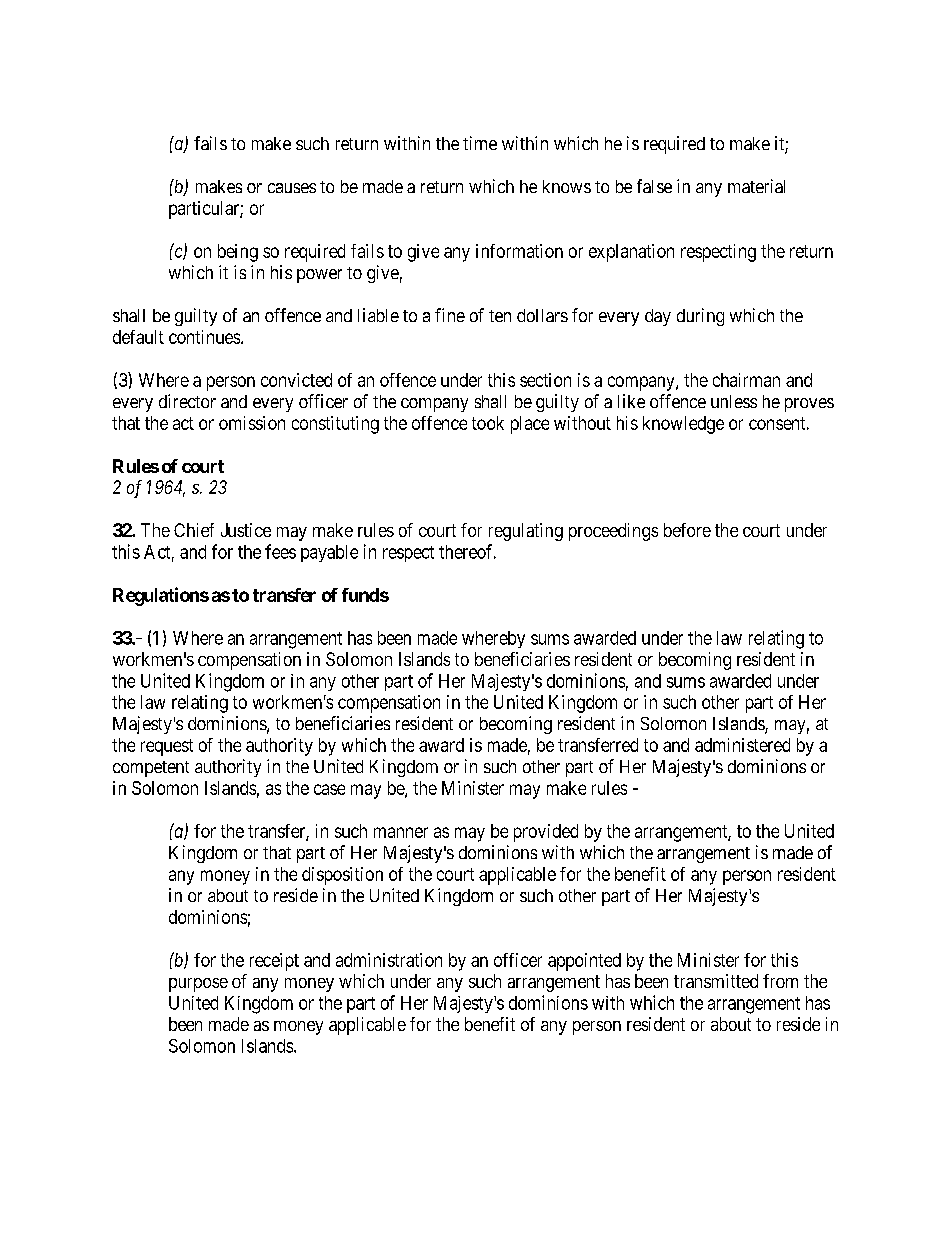 The width and height of the page is (952, 1233). Describe the element at coordinates (167, 747) in the page. I see `request` at that location.
